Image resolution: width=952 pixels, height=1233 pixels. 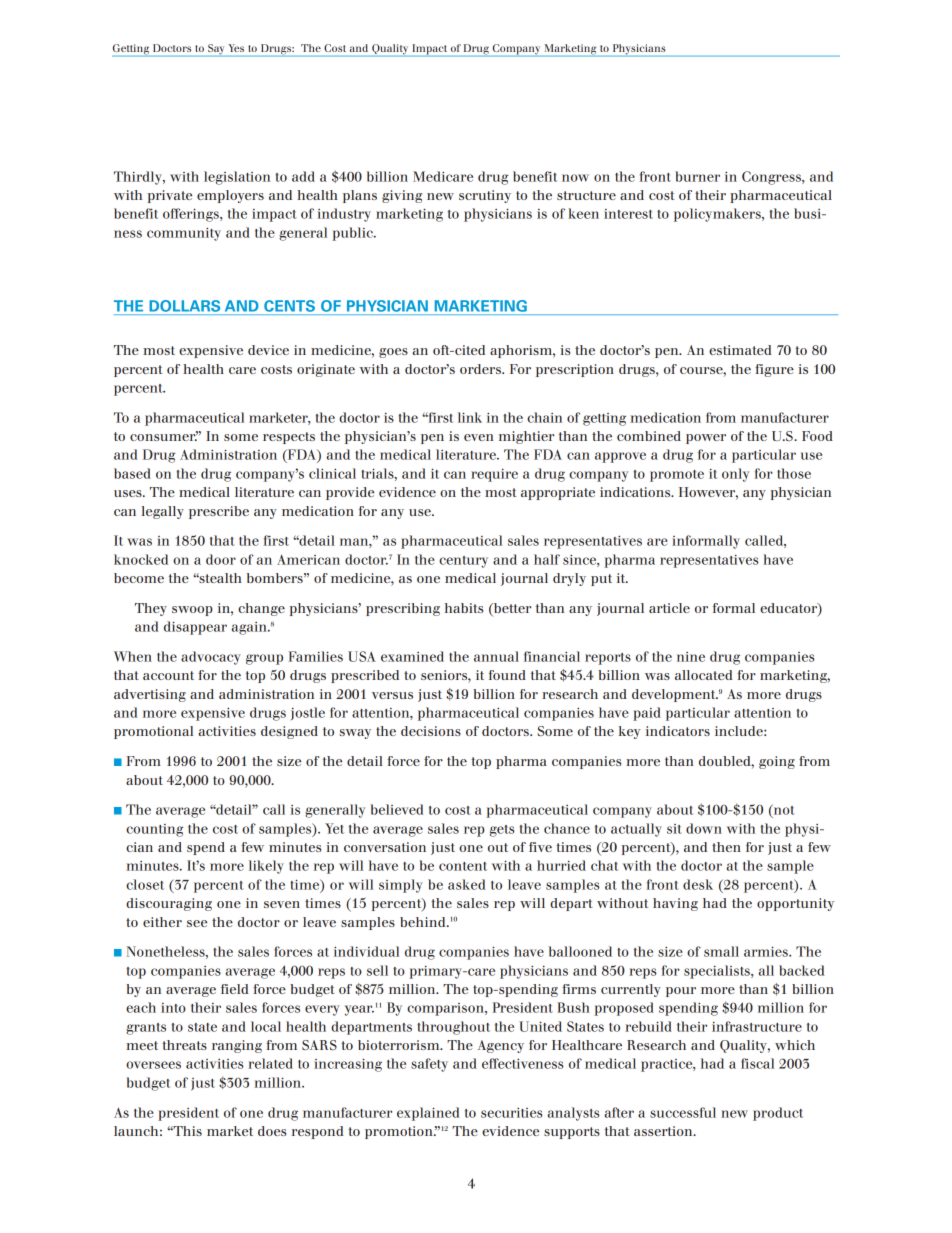 I want to click on found, so click(x=507, y=675).
